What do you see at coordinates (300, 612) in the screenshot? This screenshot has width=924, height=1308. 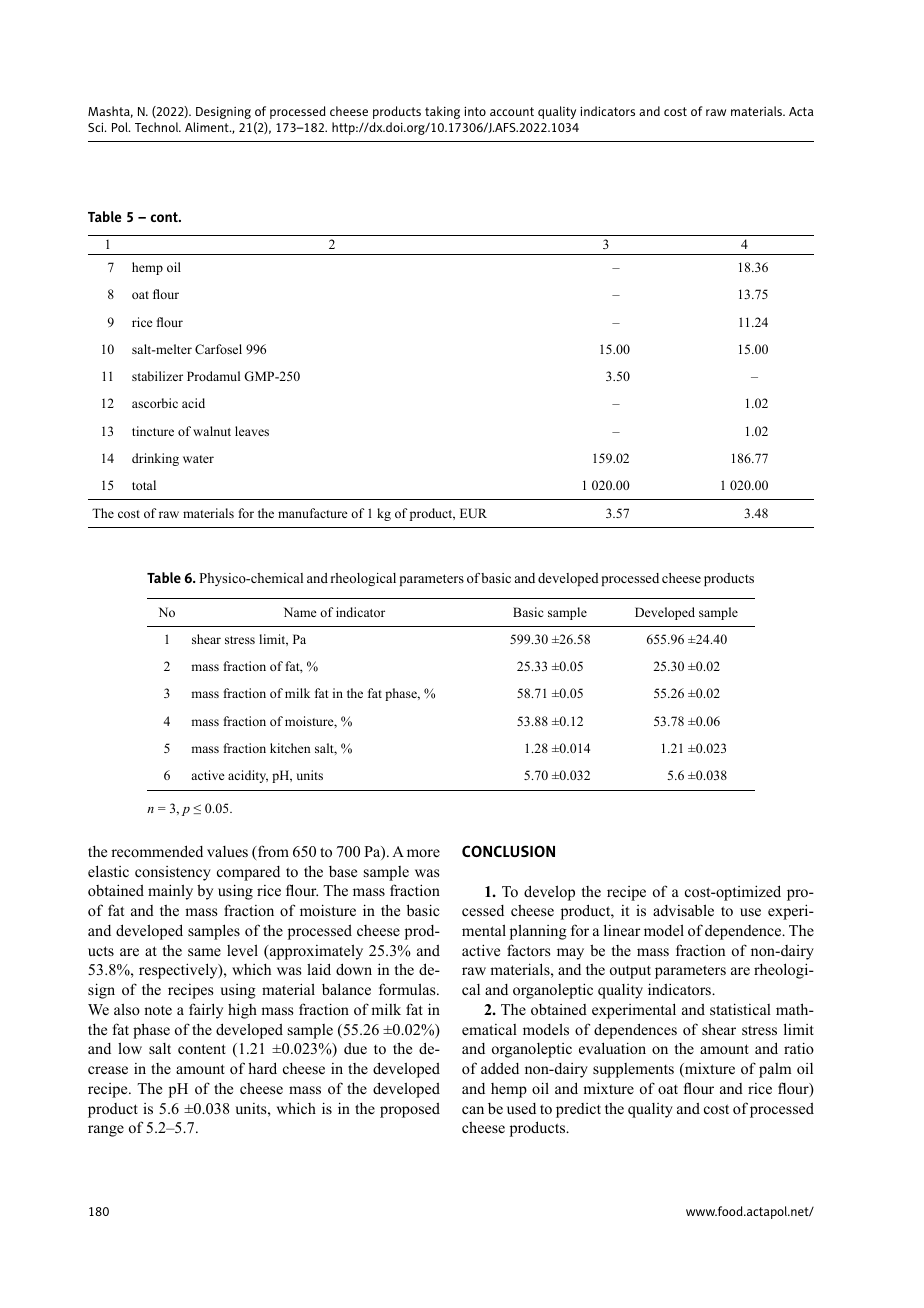 I see `Name` at bounding box center [300, 612].
